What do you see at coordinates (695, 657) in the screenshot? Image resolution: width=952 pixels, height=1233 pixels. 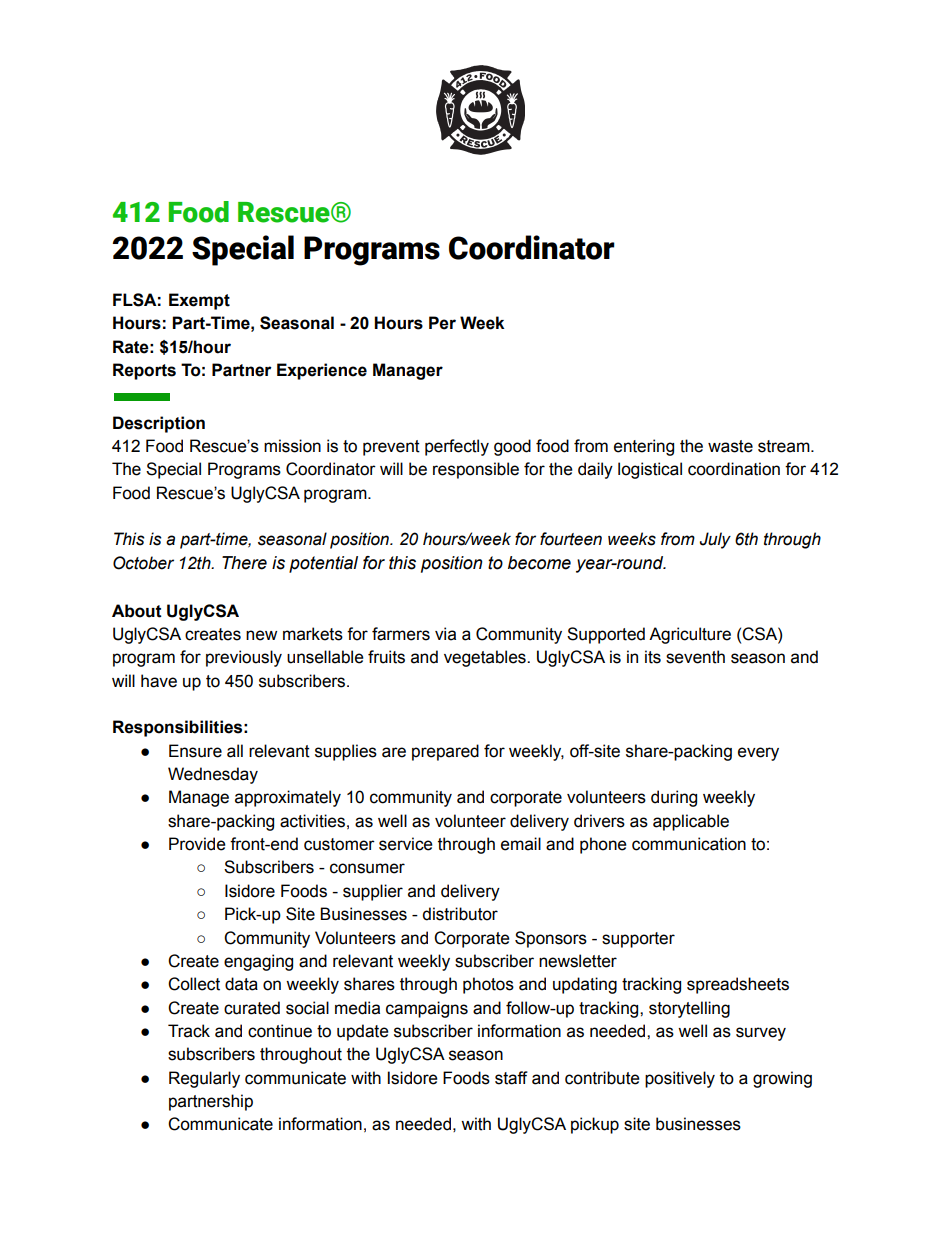 I see `seventh` at bounding box center [695, 657].
